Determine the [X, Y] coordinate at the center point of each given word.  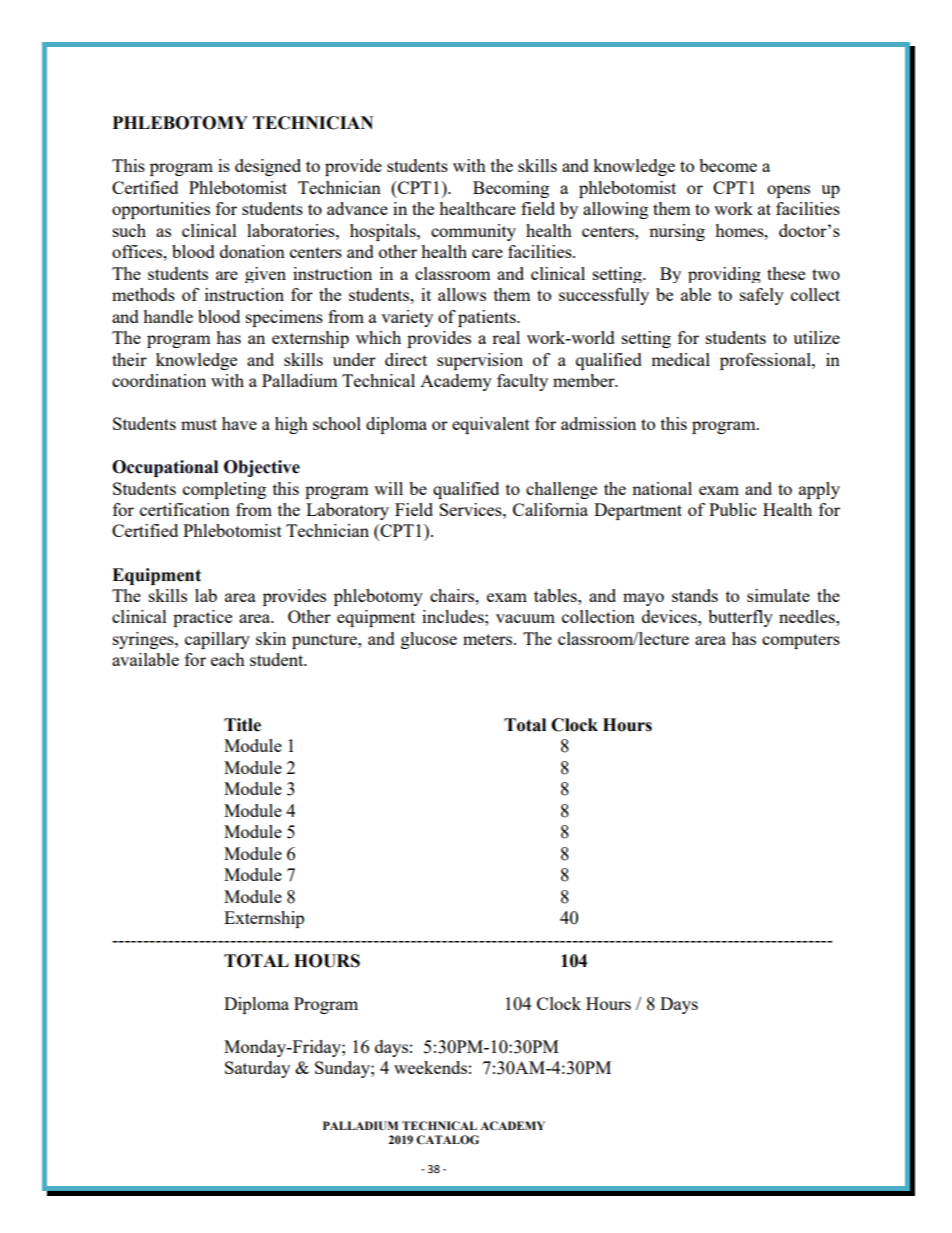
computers [801, 641]
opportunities [161, 210]
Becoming [511, 189]
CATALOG [447, 1140]
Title [242, 725]
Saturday [257, 1069]
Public [732, 509]
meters [489, 639]
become [728, 165]
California [550, 509]
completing [224, 490]
